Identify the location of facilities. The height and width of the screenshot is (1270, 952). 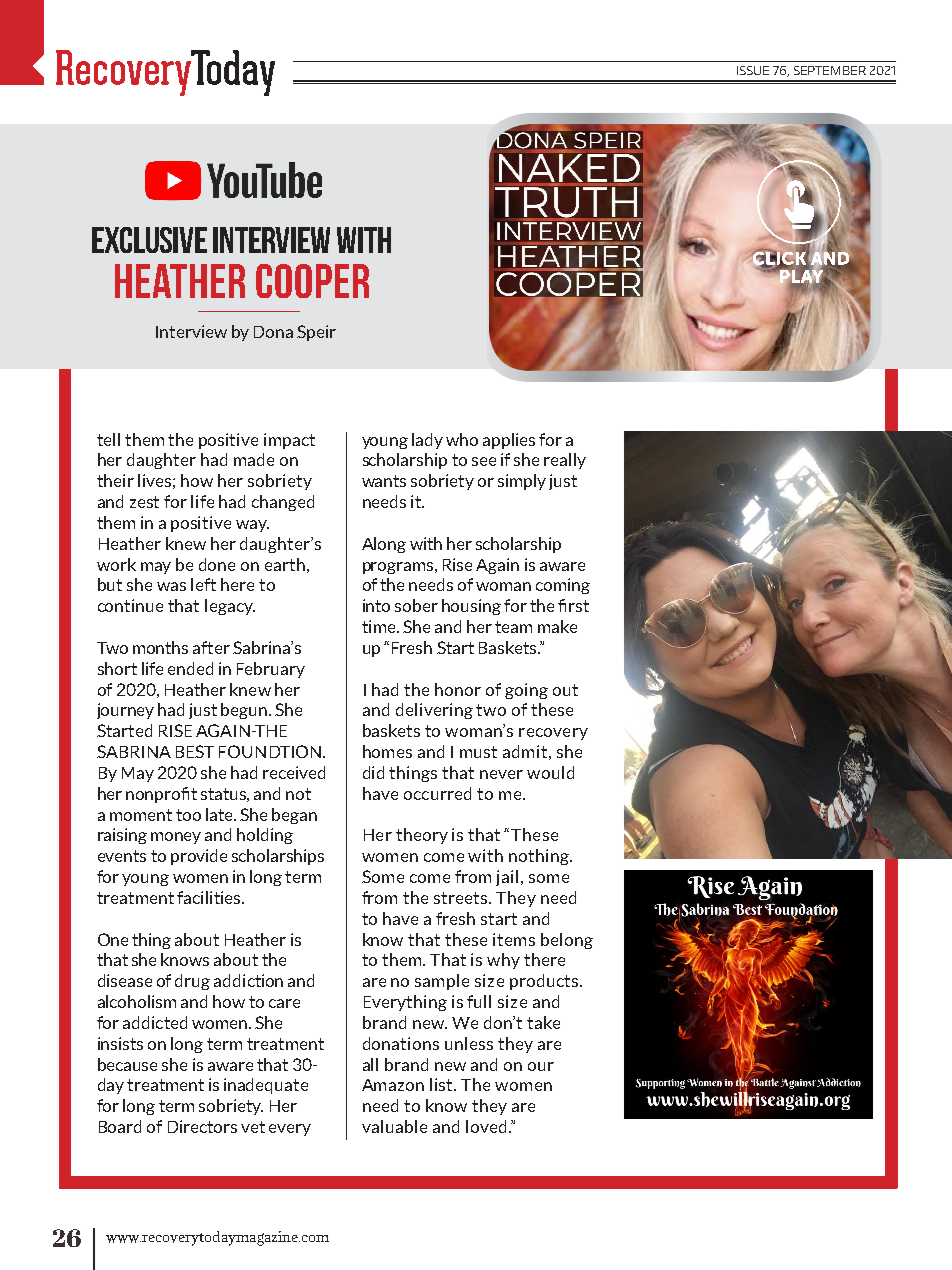
(210, 897).
